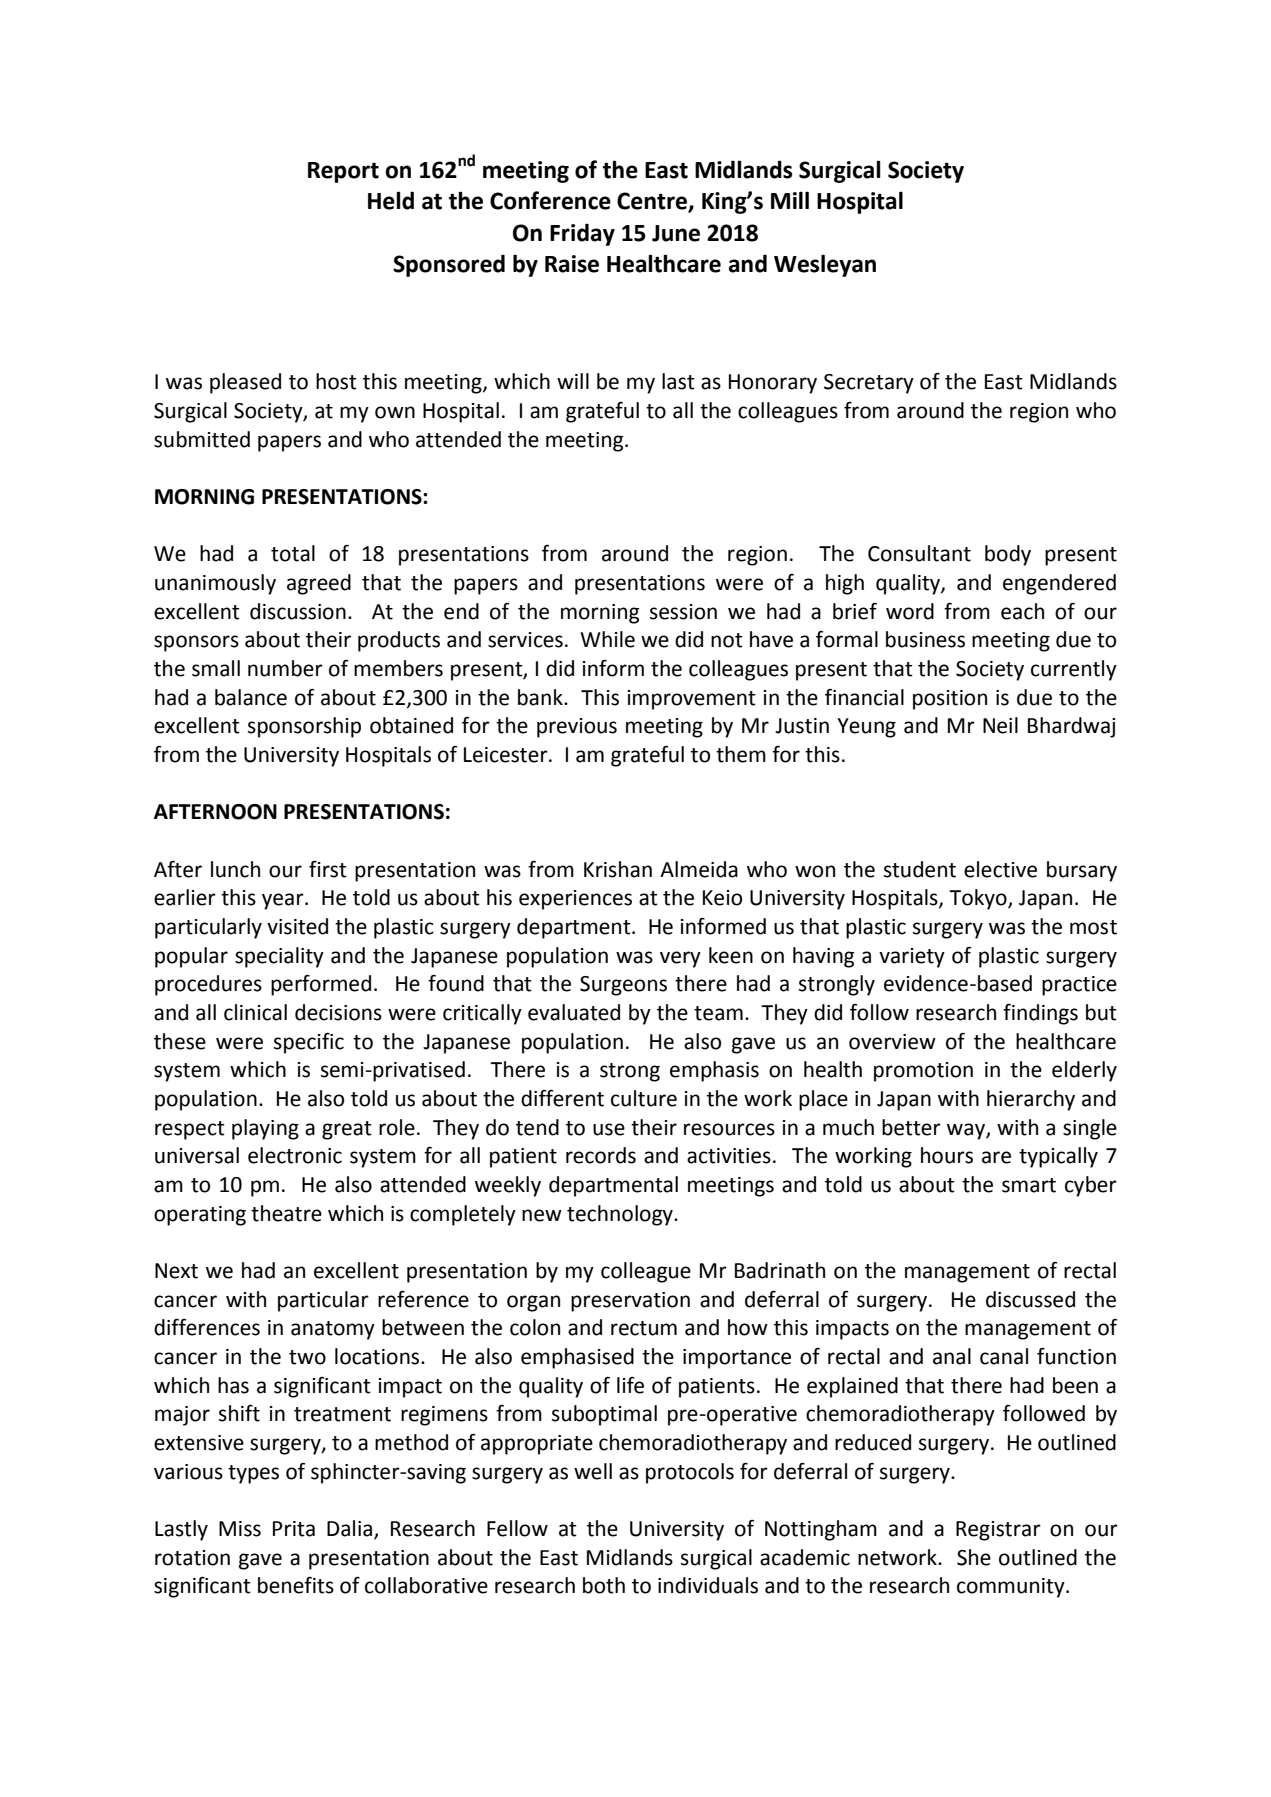  Describe the element at coordinates (284, 901) in the document. I see `year` at that location.
